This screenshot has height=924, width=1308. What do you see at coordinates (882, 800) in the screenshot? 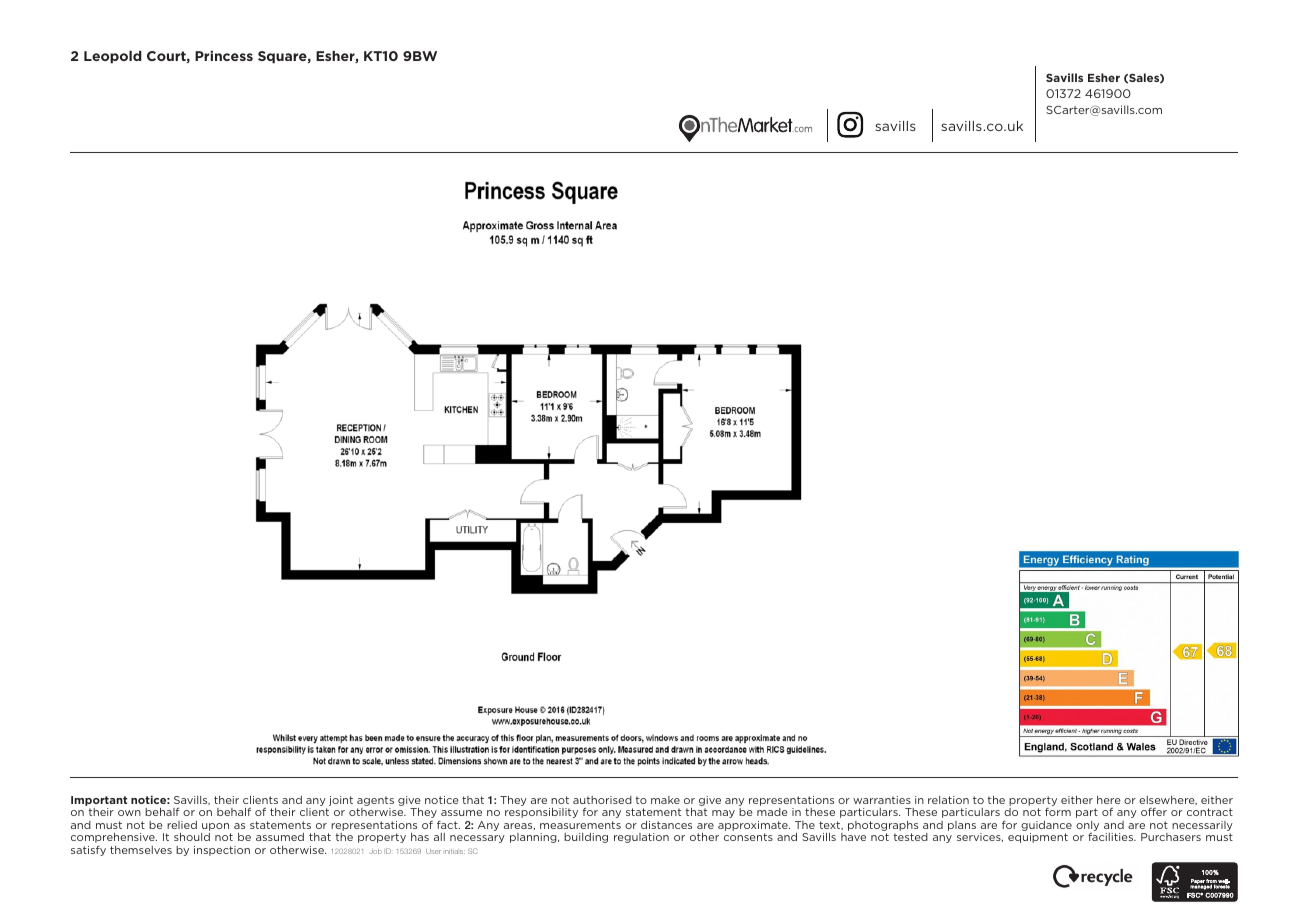
I see `warranties` at bounding box center [882, 800].
